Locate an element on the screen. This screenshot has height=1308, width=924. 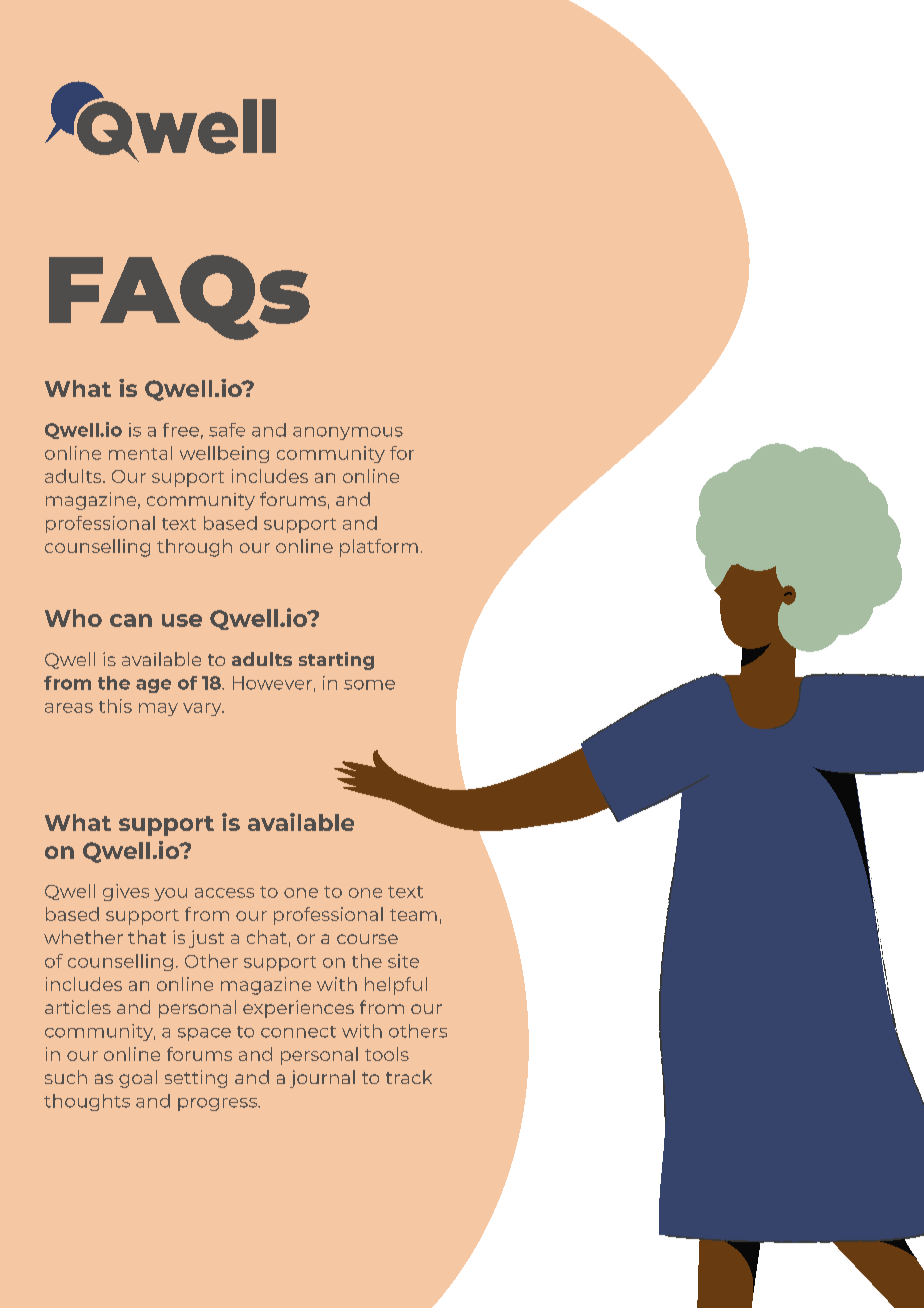
anonymous is located at coordinates (348, 433).
